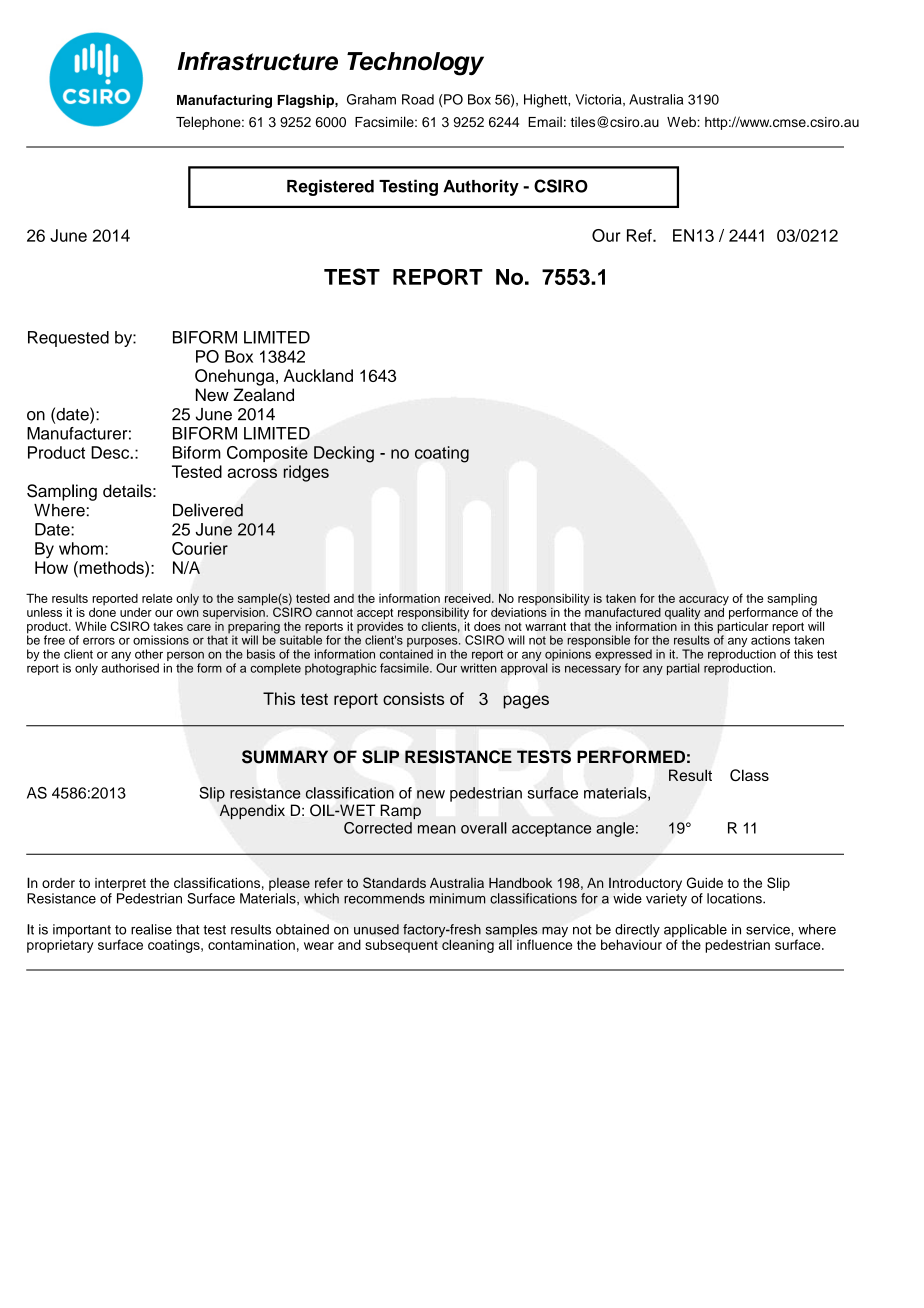  I want to click on unused, so click(376, 929).
